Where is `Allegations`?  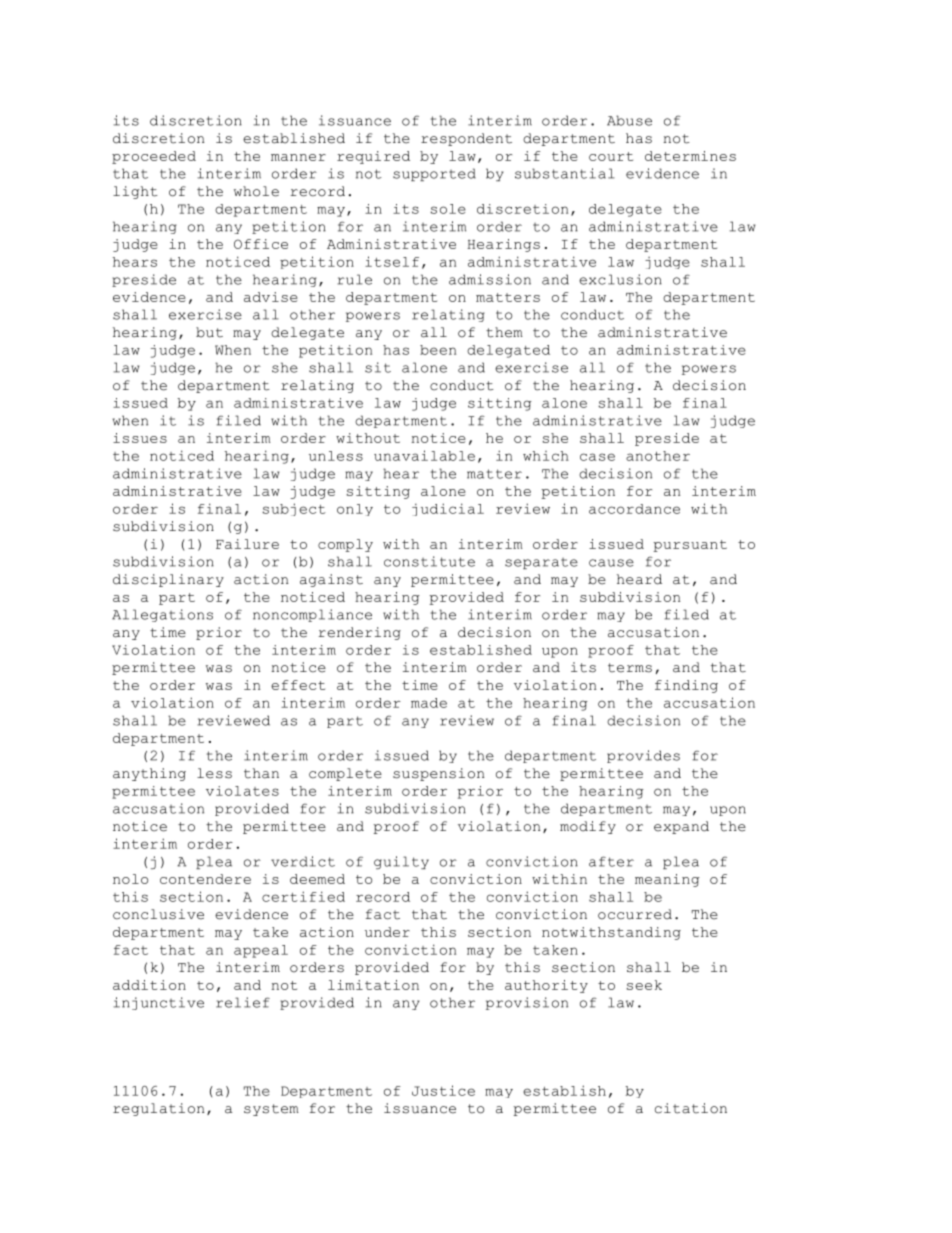
Allegations is located at coordinates (162, 615).
